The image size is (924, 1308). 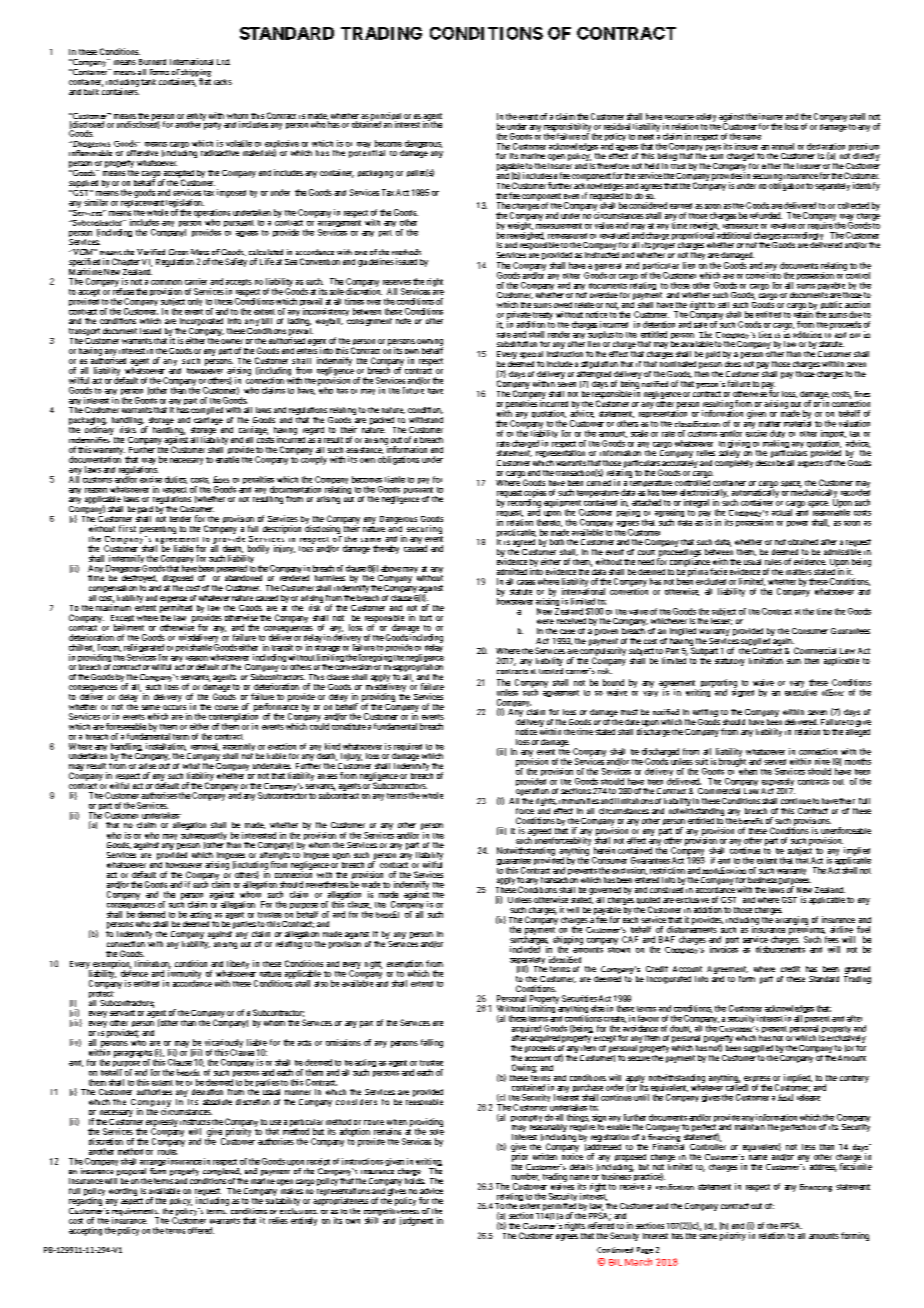 What do you see at coordinates (194, 648) in the screenshot?
I see `perishable` at bounding box center [194, 648].
